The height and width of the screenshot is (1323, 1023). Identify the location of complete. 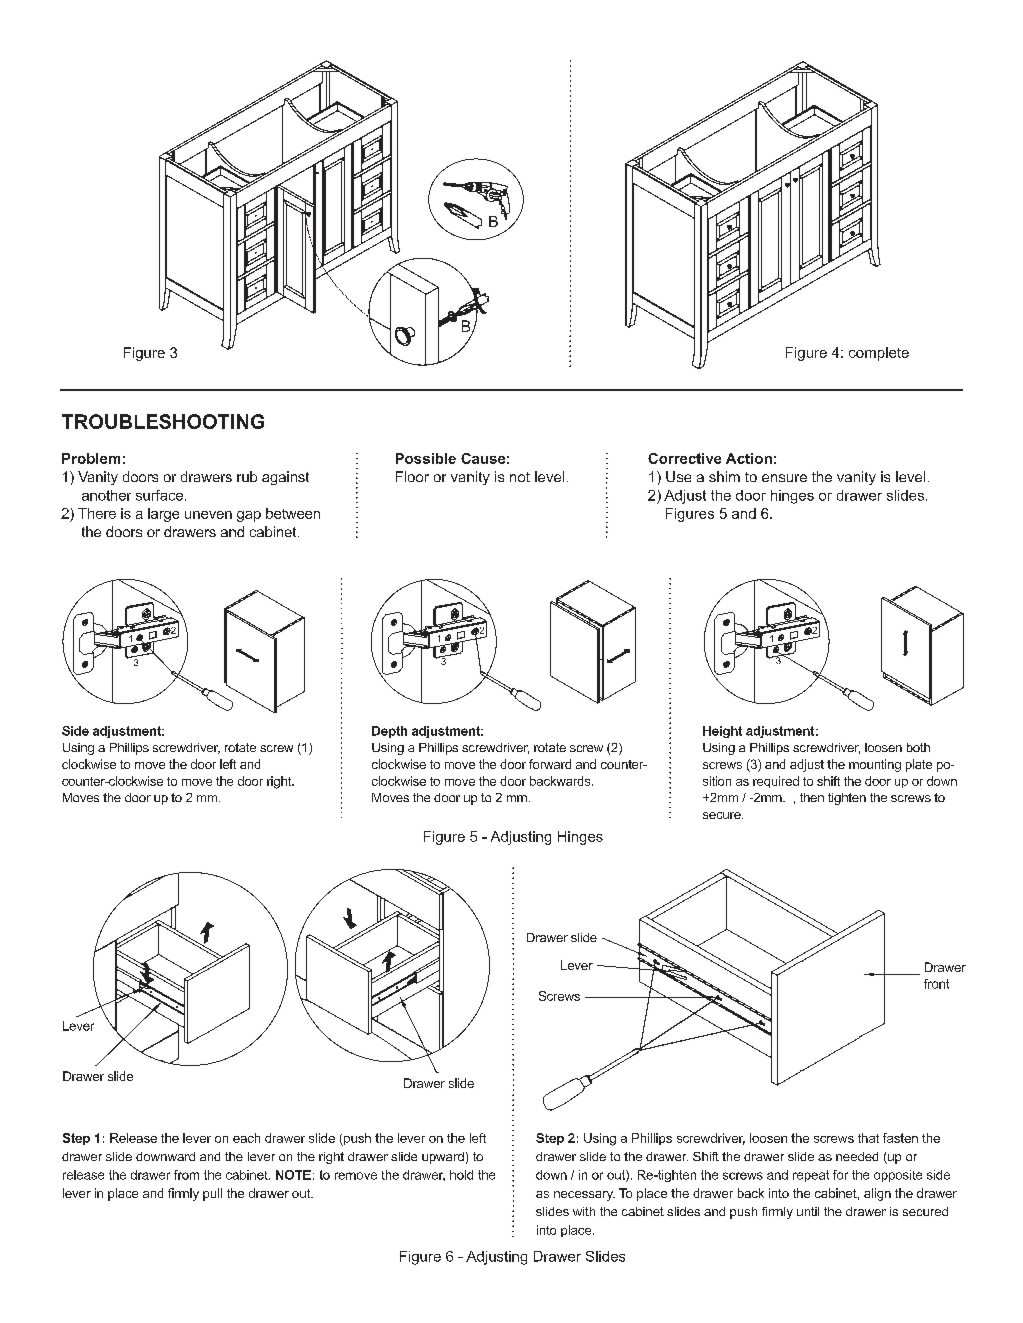
(879, 354).
